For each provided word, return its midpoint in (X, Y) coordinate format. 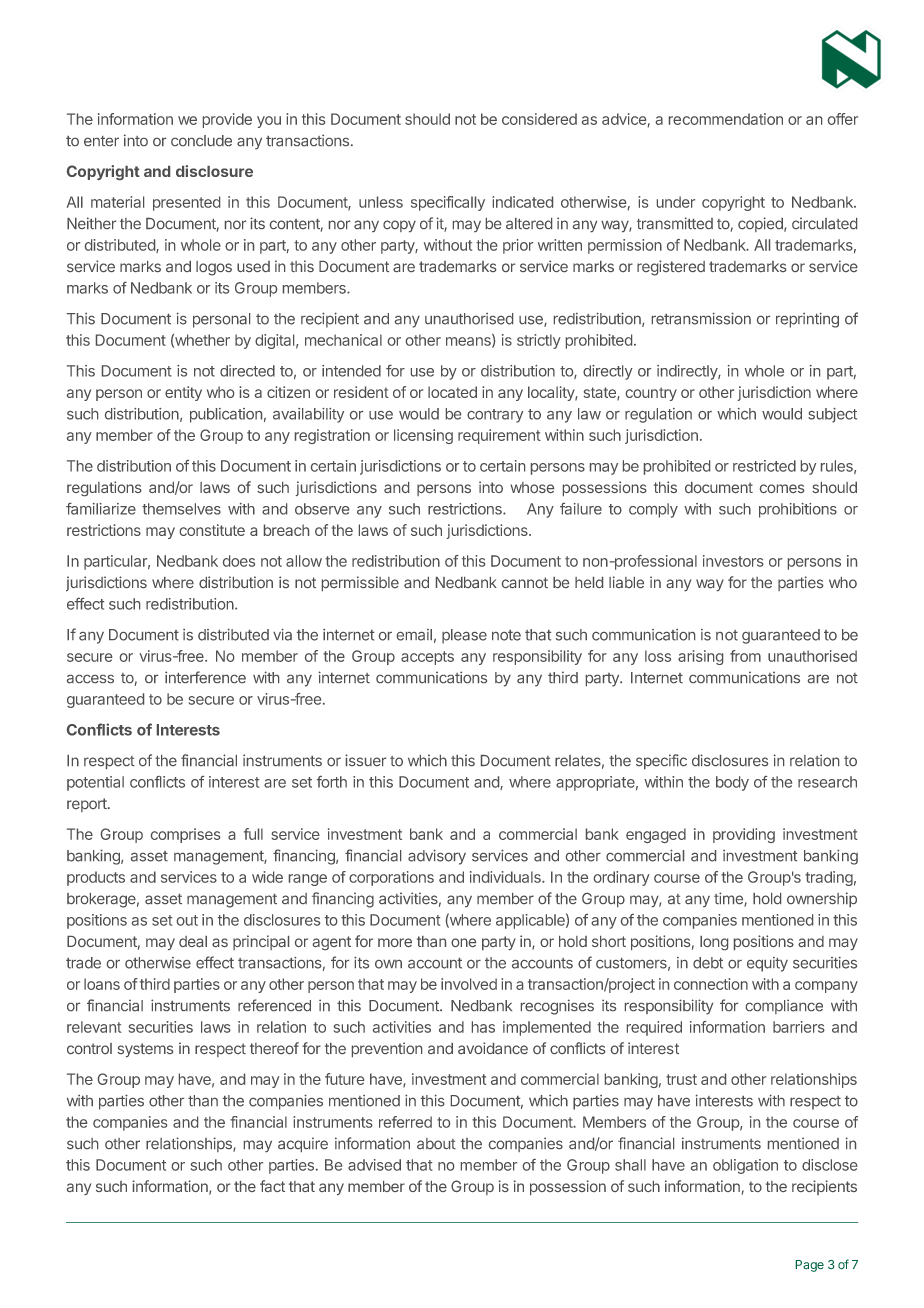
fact (272, 1186)
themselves (181, 509)
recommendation (726, 119)
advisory (437, 857)
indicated (522, 202)
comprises (185, 835)
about (436, 1143)
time (729, 899)
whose (532, 487)
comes (782, 488)
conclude (201, 140)
